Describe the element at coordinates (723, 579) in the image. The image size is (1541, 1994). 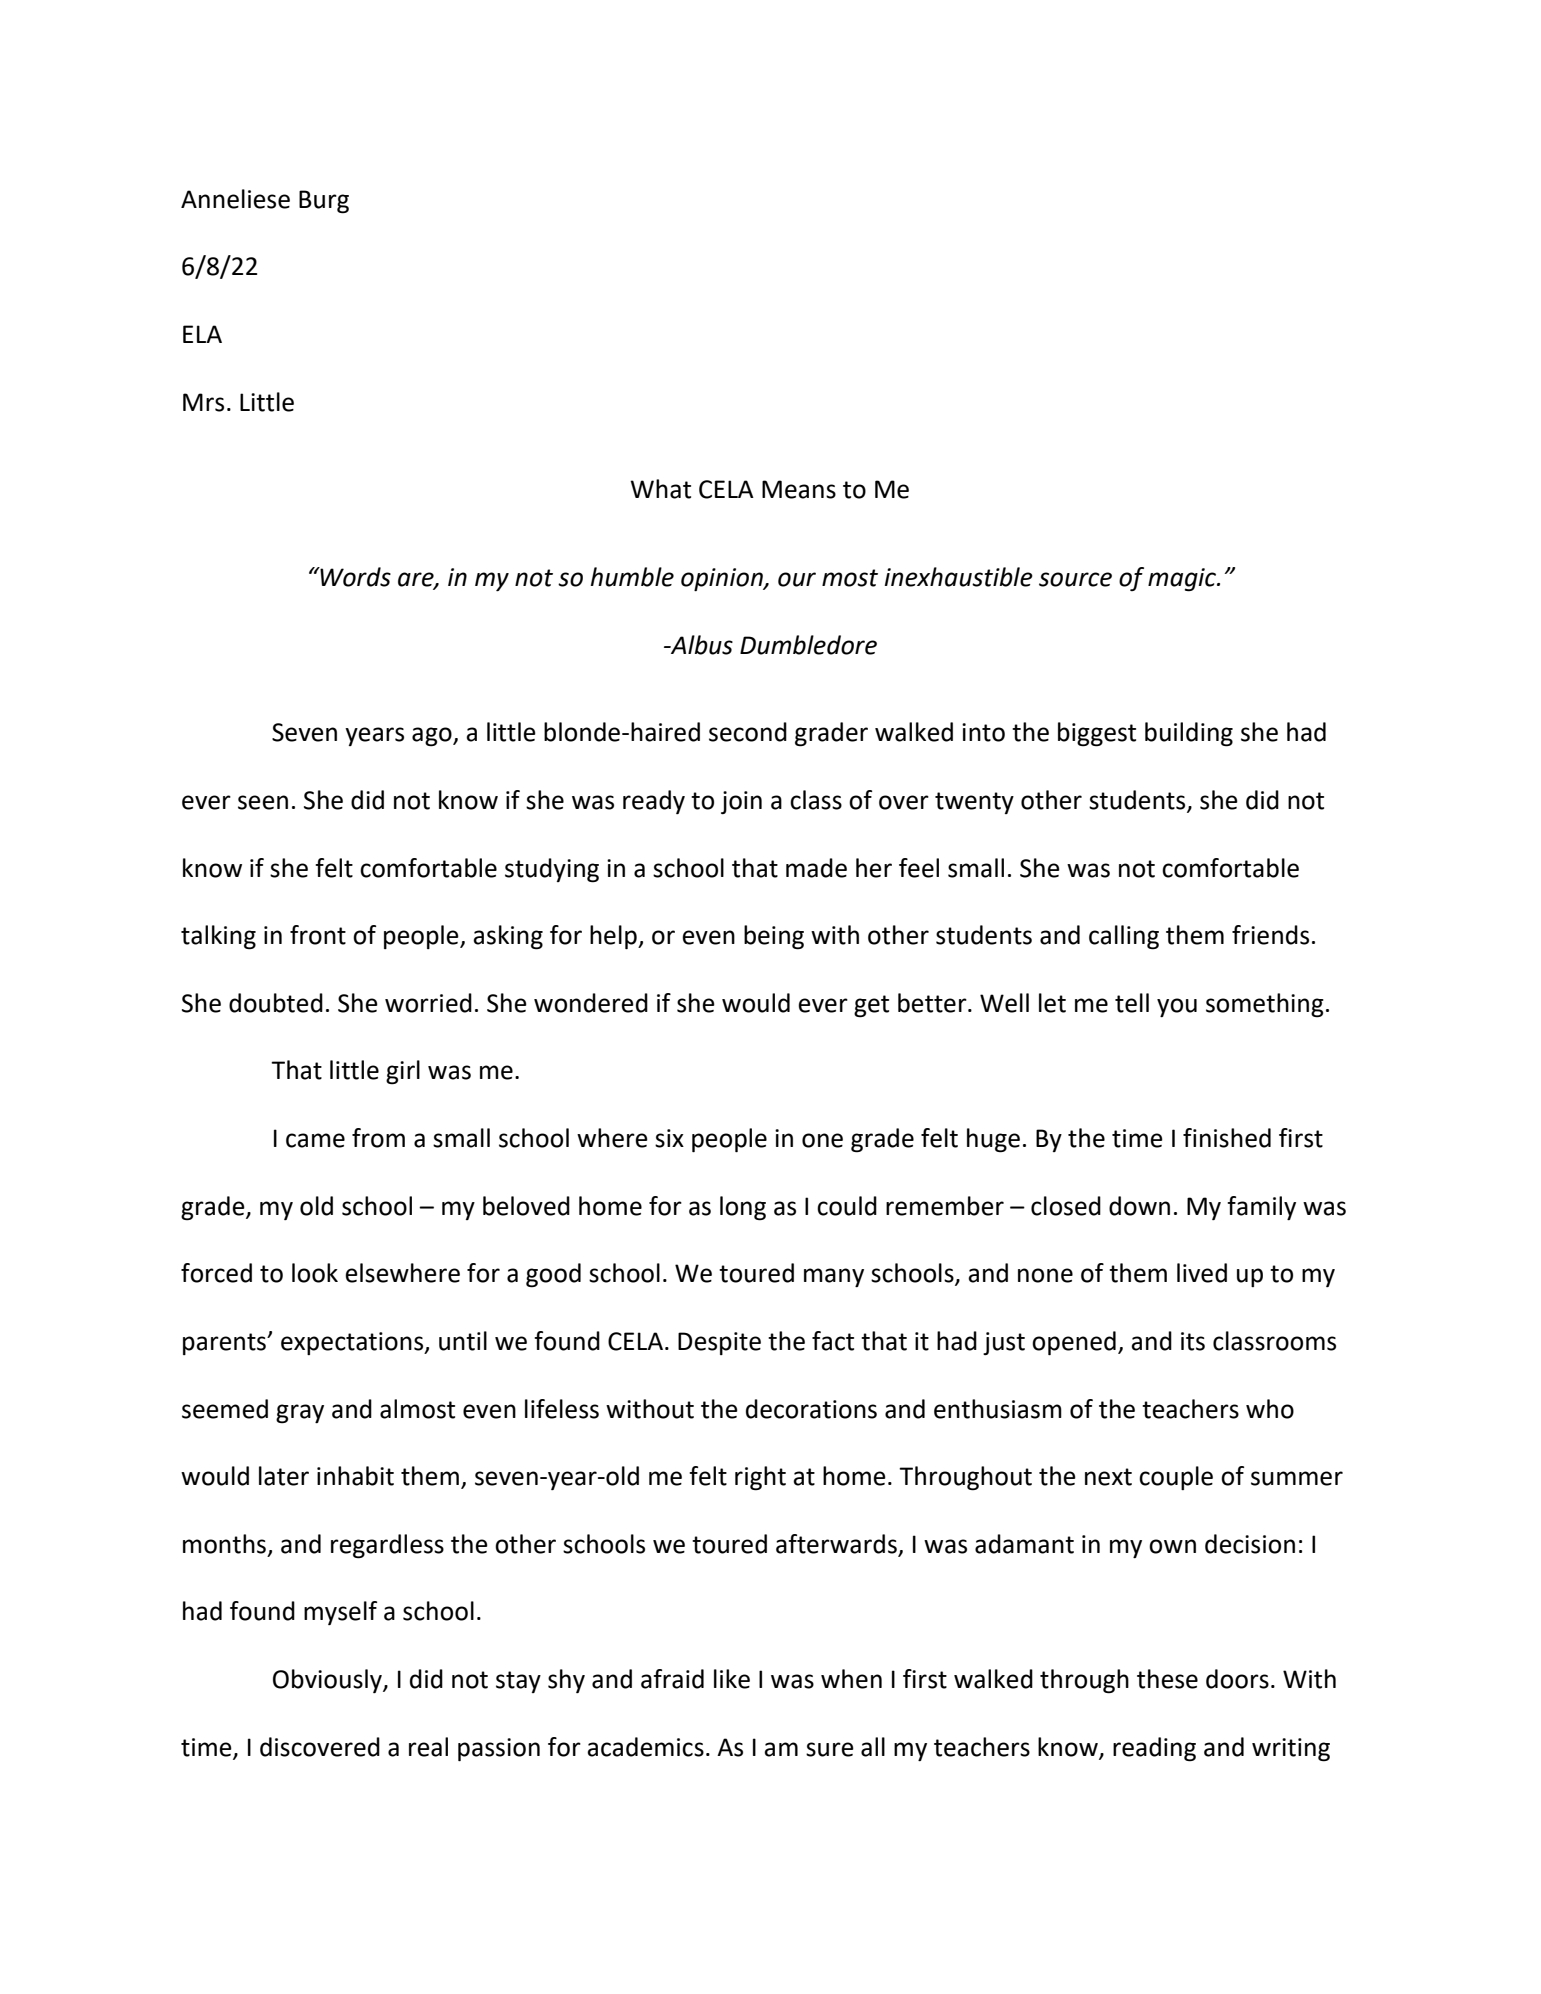
I see `opinion` at that location.
